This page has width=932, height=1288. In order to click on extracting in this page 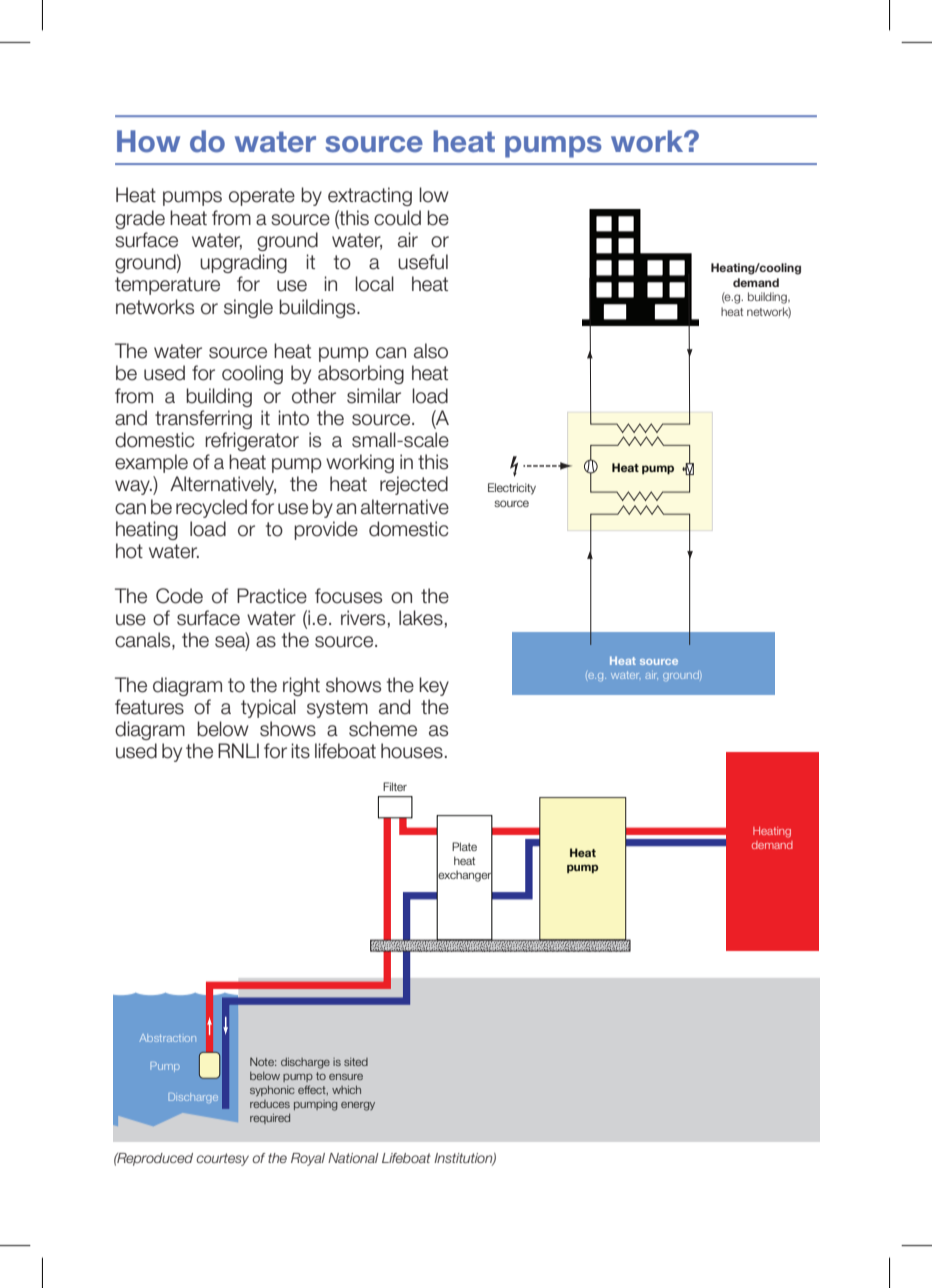, I will do `click(370, 196)`.
